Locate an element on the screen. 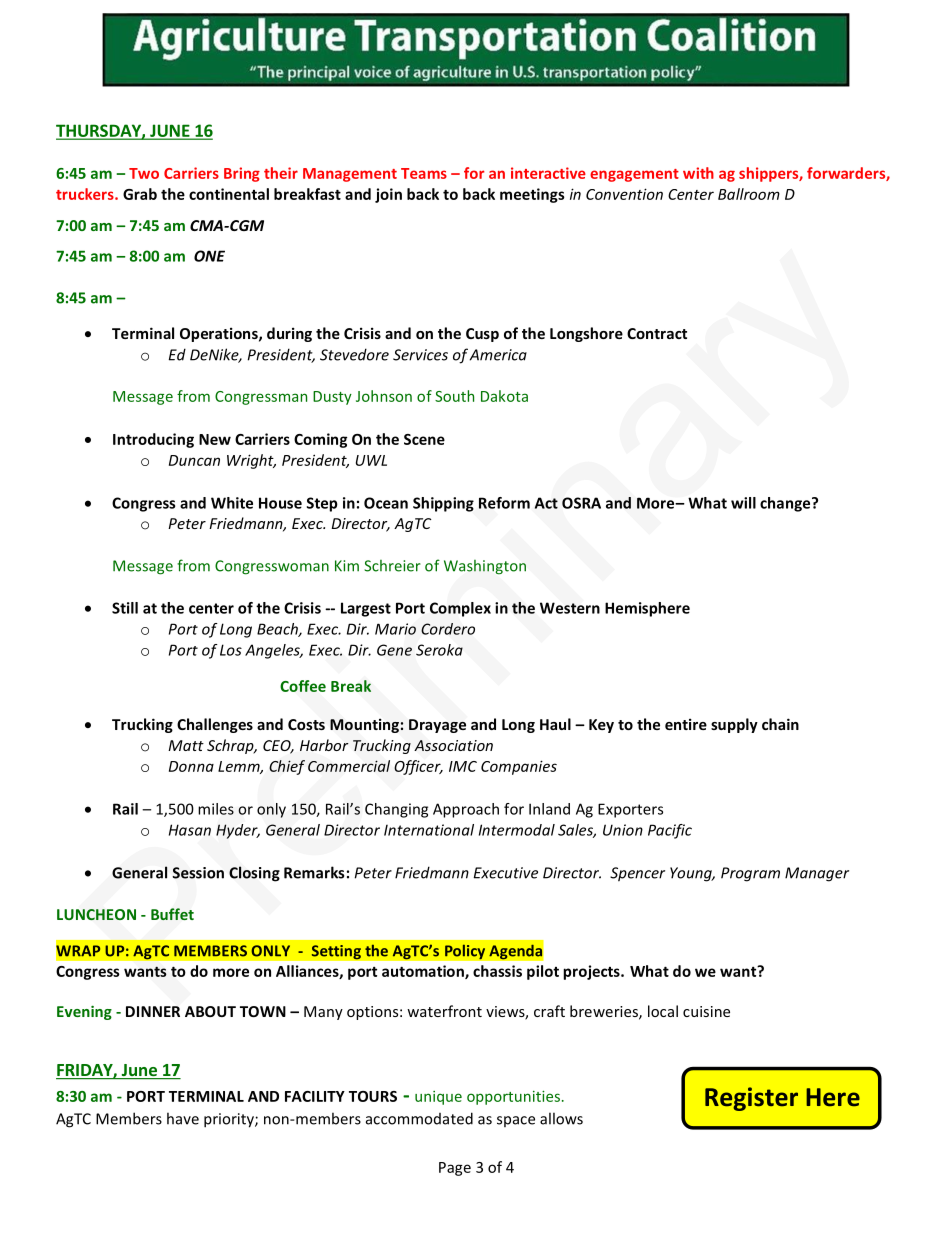 This screenshot has width=952, height=1233. Ballroom is located at coordinates (749, 194).
